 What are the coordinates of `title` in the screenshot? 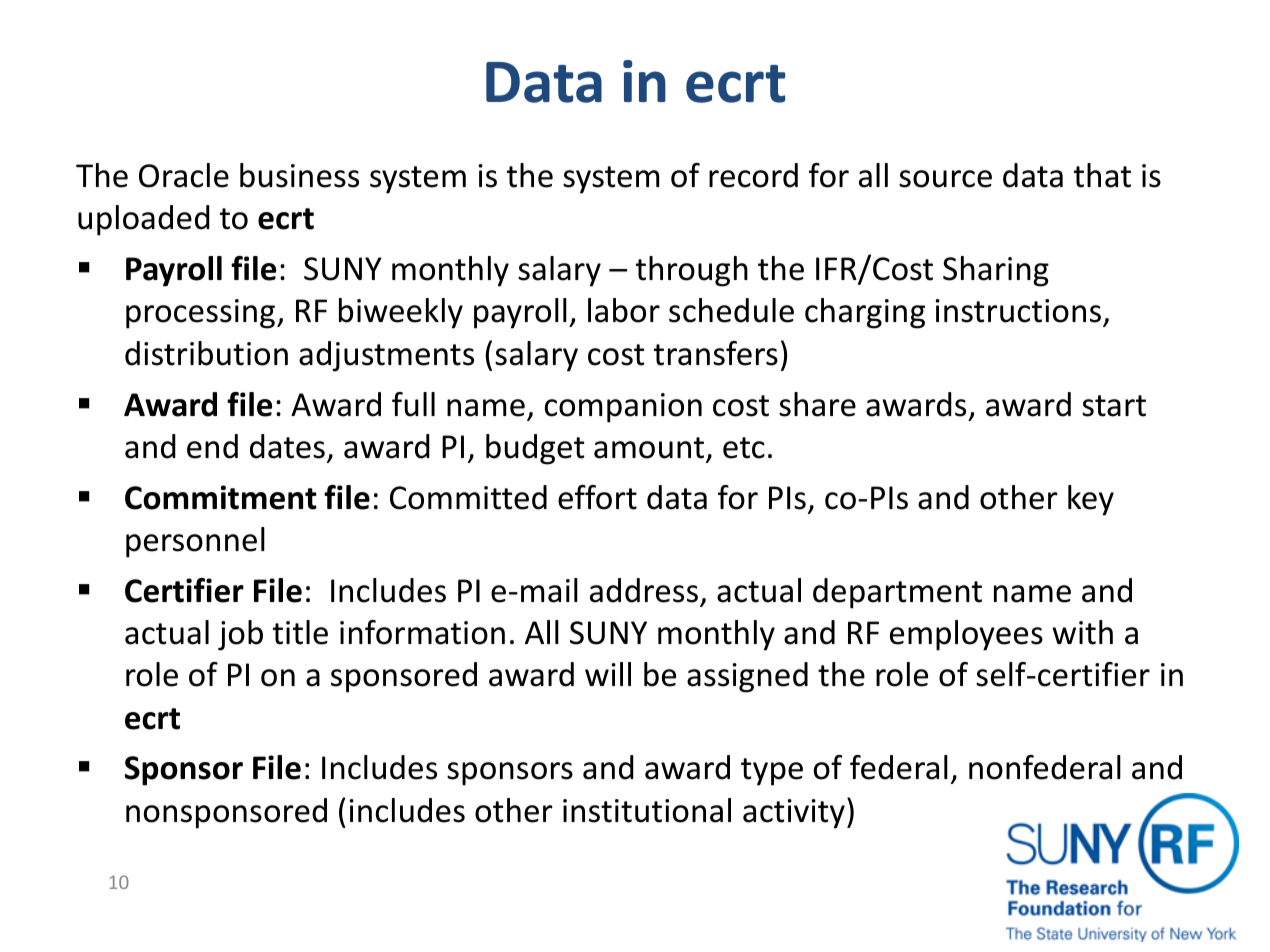 It's located at (300, 632).
